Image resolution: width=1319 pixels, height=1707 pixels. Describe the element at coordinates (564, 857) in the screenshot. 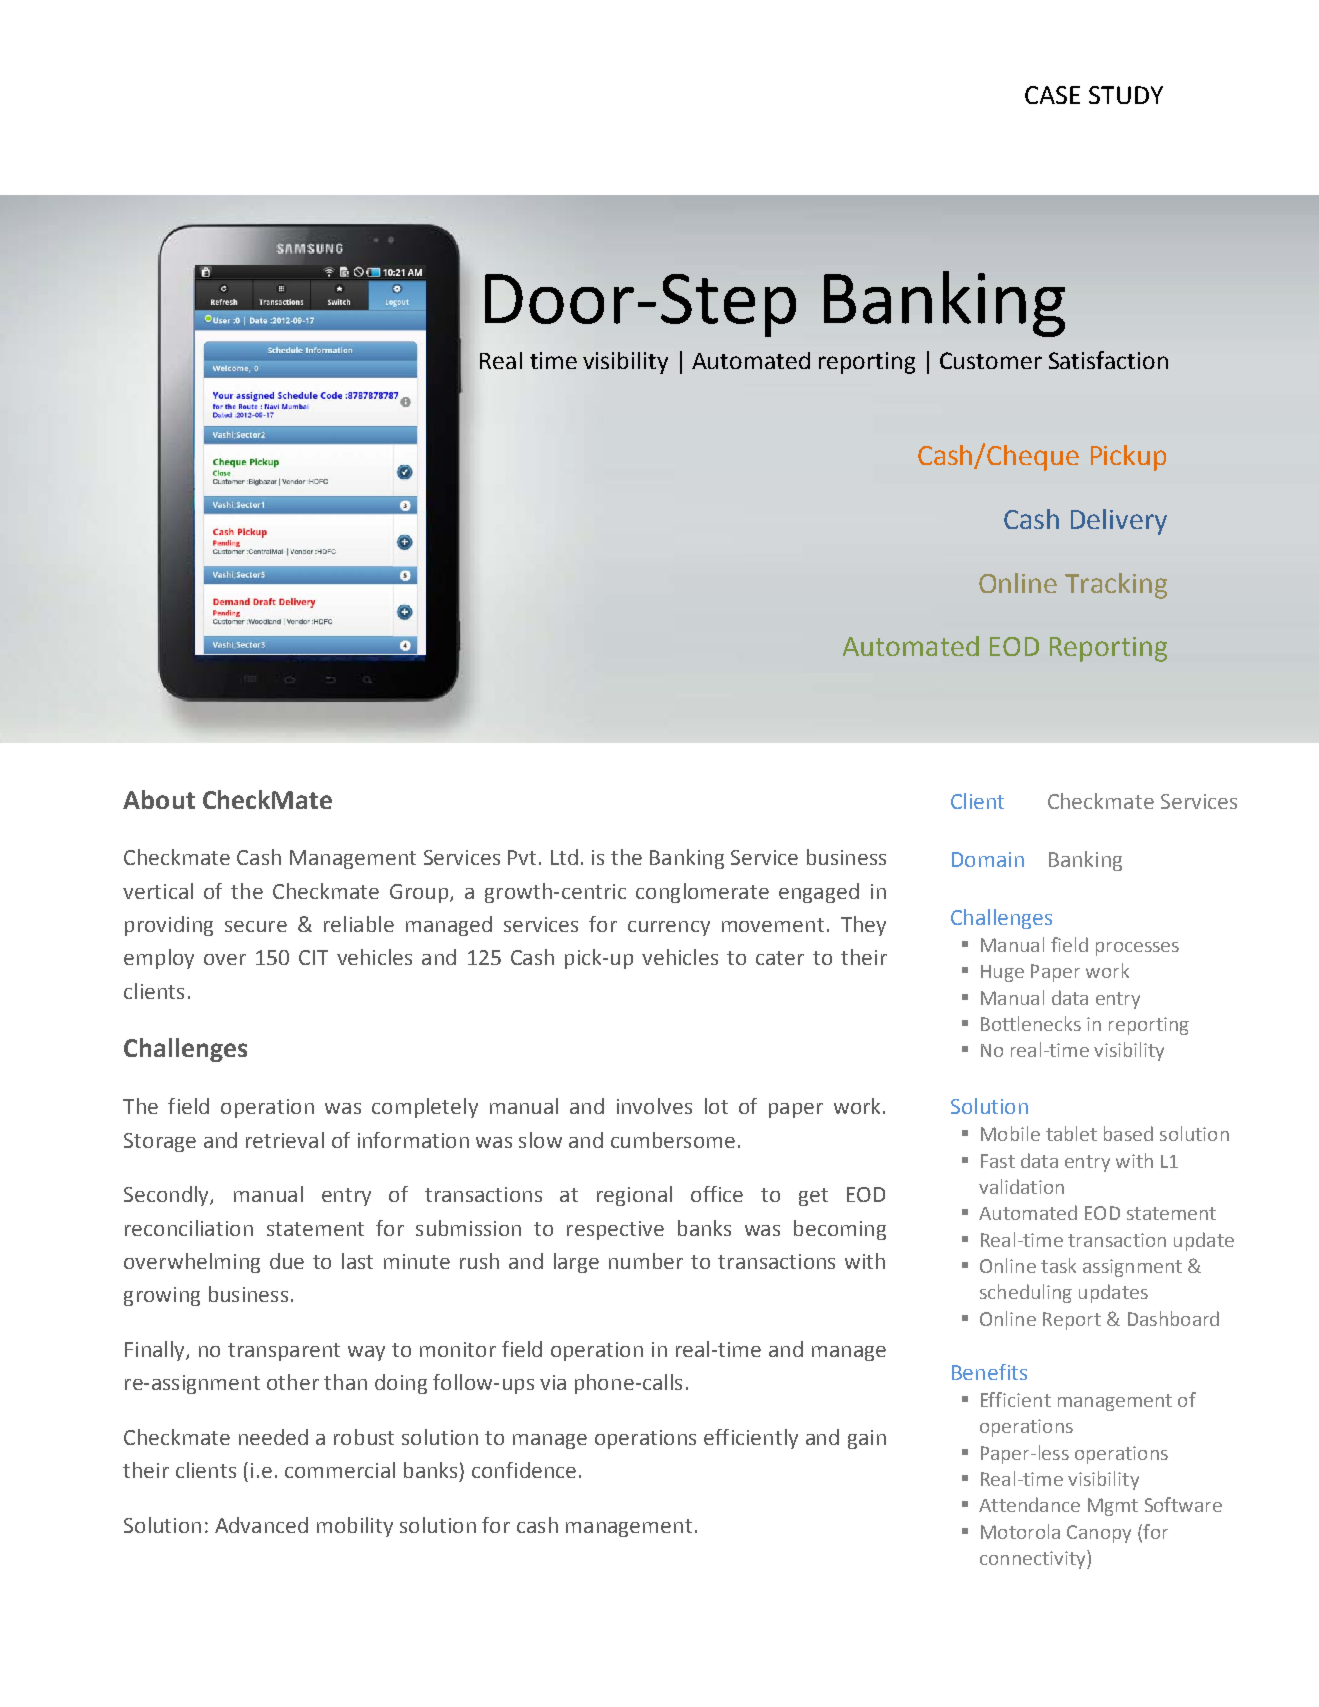

I see `Ltd` at that location.
